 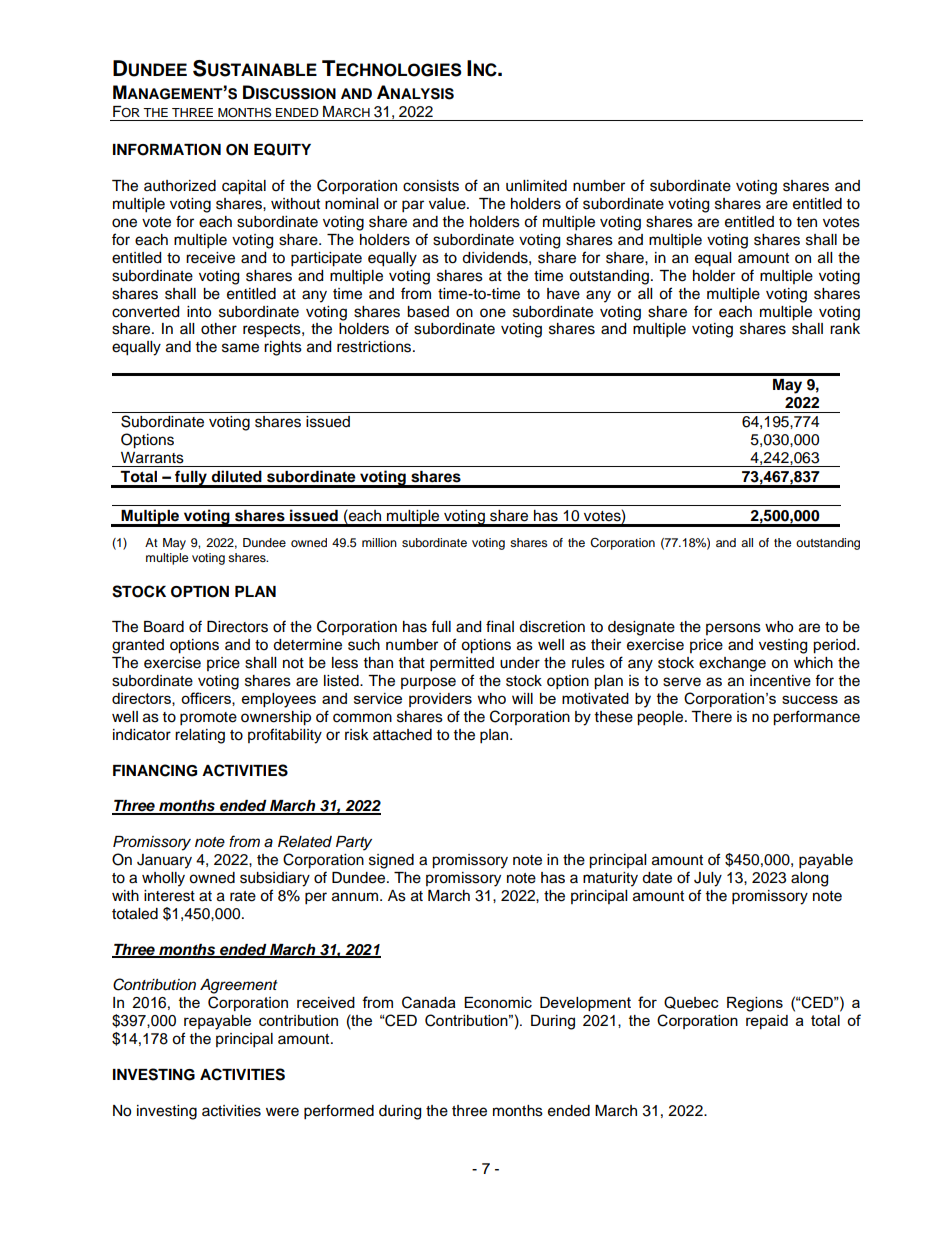 What do you see at coordinates (536, 186) in the document?
I see `unlimited` at bounding box center [536, 186].
